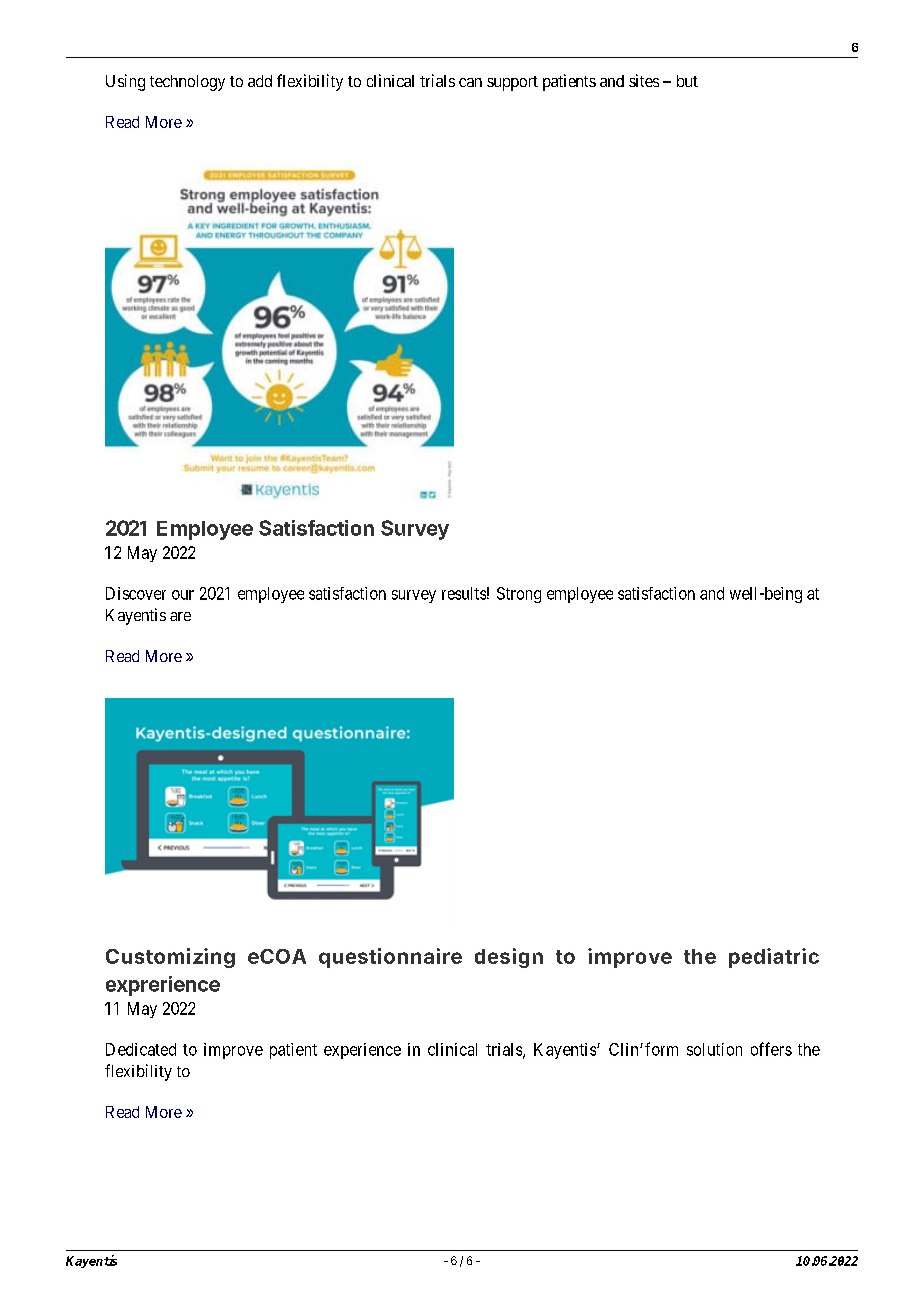  I want to click on technology, so click(187, 83).
